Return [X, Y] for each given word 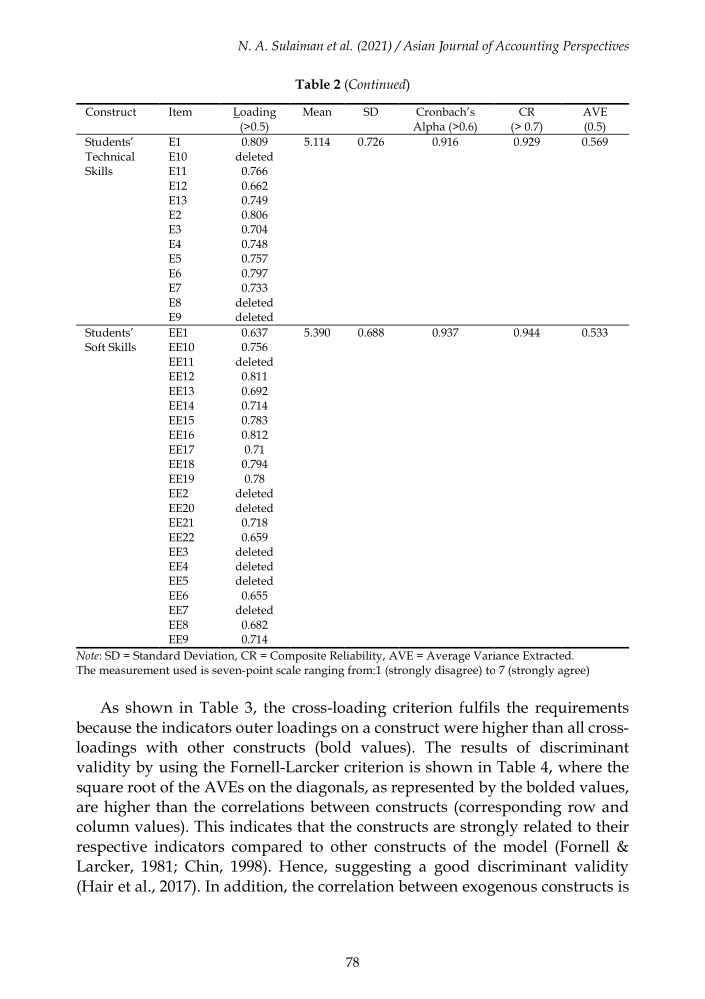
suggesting [373, 868]
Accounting [527, 47]
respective [111, 848]
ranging [324, 672]
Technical [110, 156]
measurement [134, 670]
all [576, 727]
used [185, 669]
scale [288, 669]
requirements [582, 709]
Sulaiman [297, 45]
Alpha [429, 128]
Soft [95, 346]
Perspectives [596, 47]
